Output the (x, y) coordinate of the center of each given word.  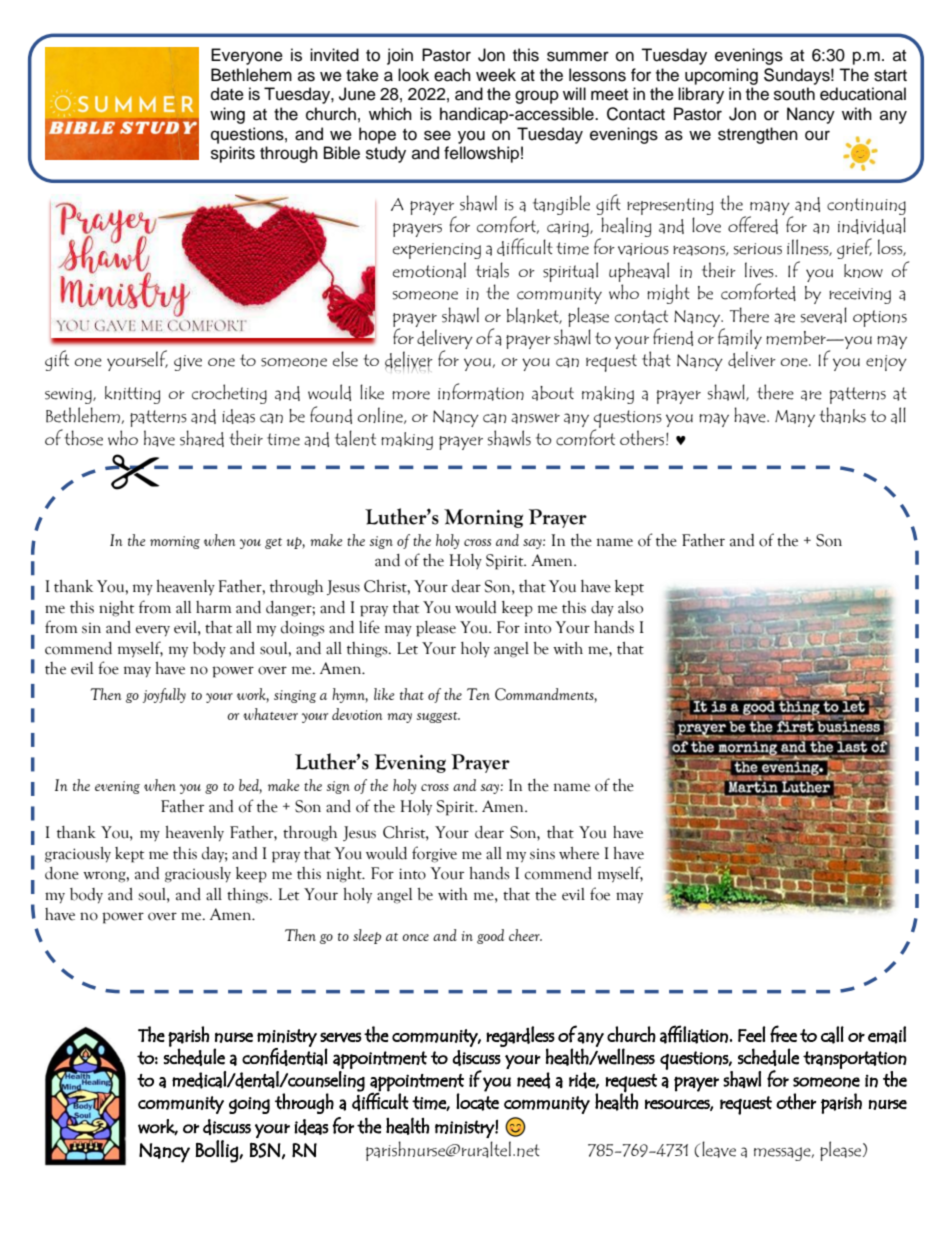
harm (213, 607)
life (369, 627)
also (630, 607)
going (249, 1105)
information (481, 392)
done (62, 873)
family (740, 338)
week (496, 75)
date (227, 94)
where (579, 853)
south (794, 94)
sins (542, 854)
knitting (132, 395)
